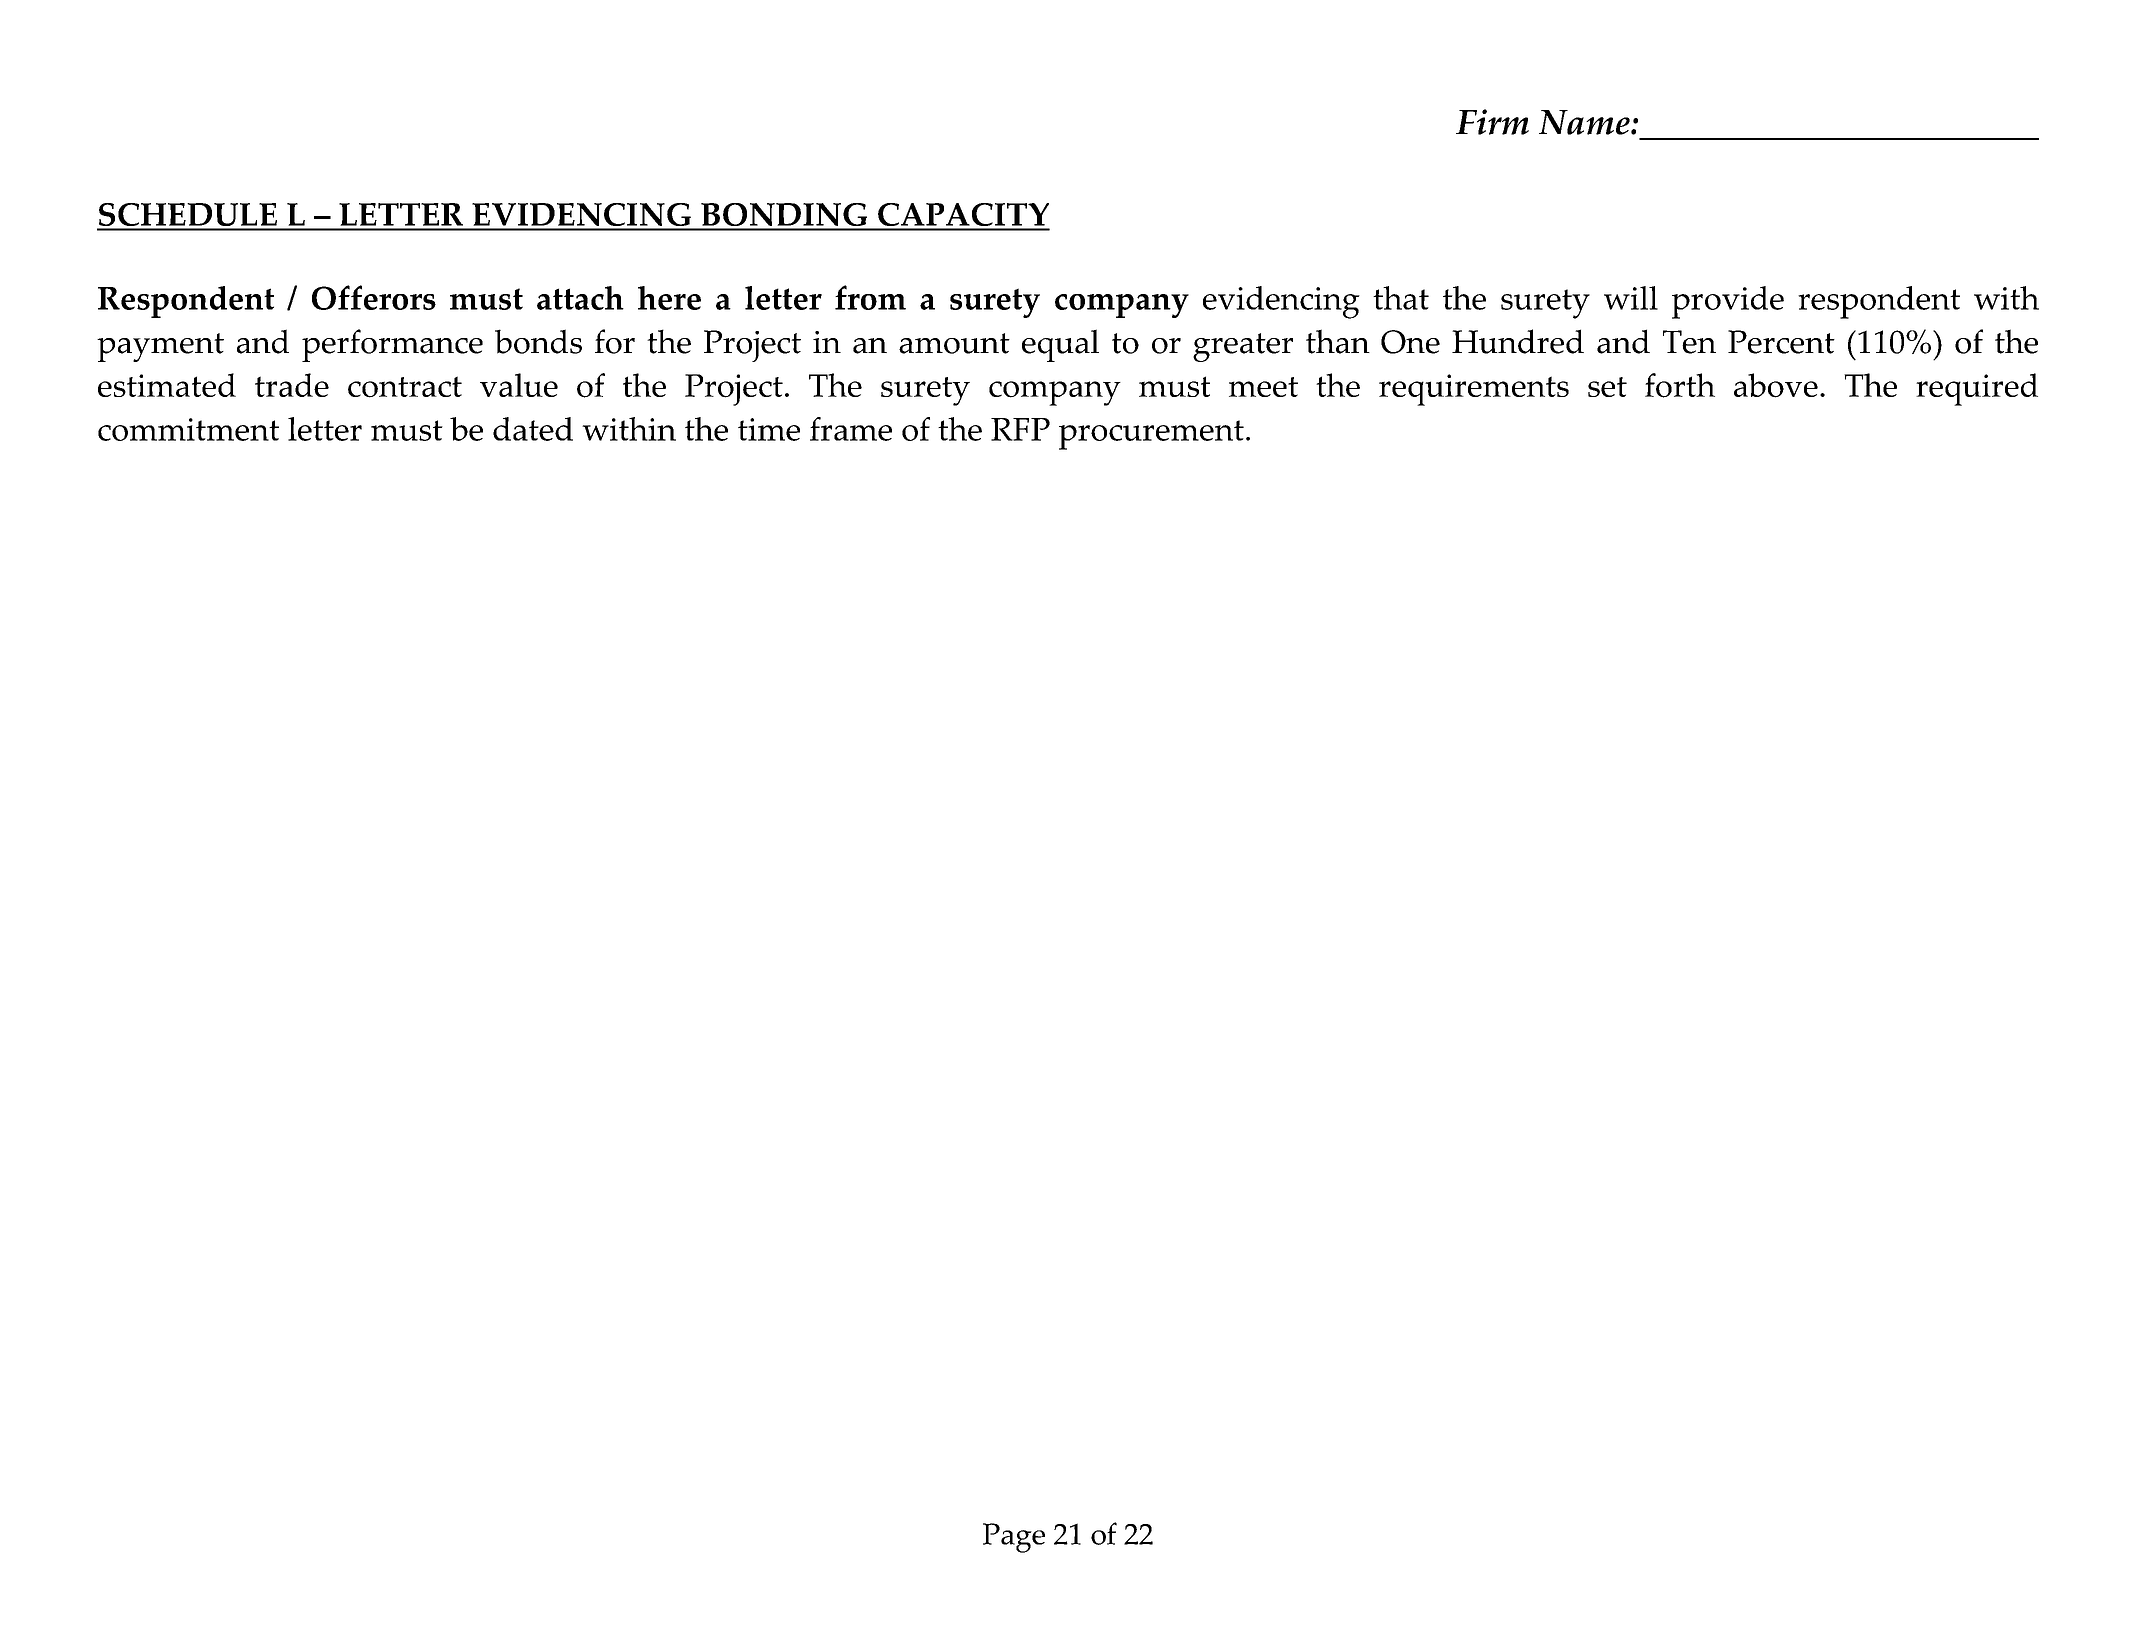 The image size is (2136, 1650). Describe the element at coordinates (1585, 122) in the page. I see `Name` at that location.
